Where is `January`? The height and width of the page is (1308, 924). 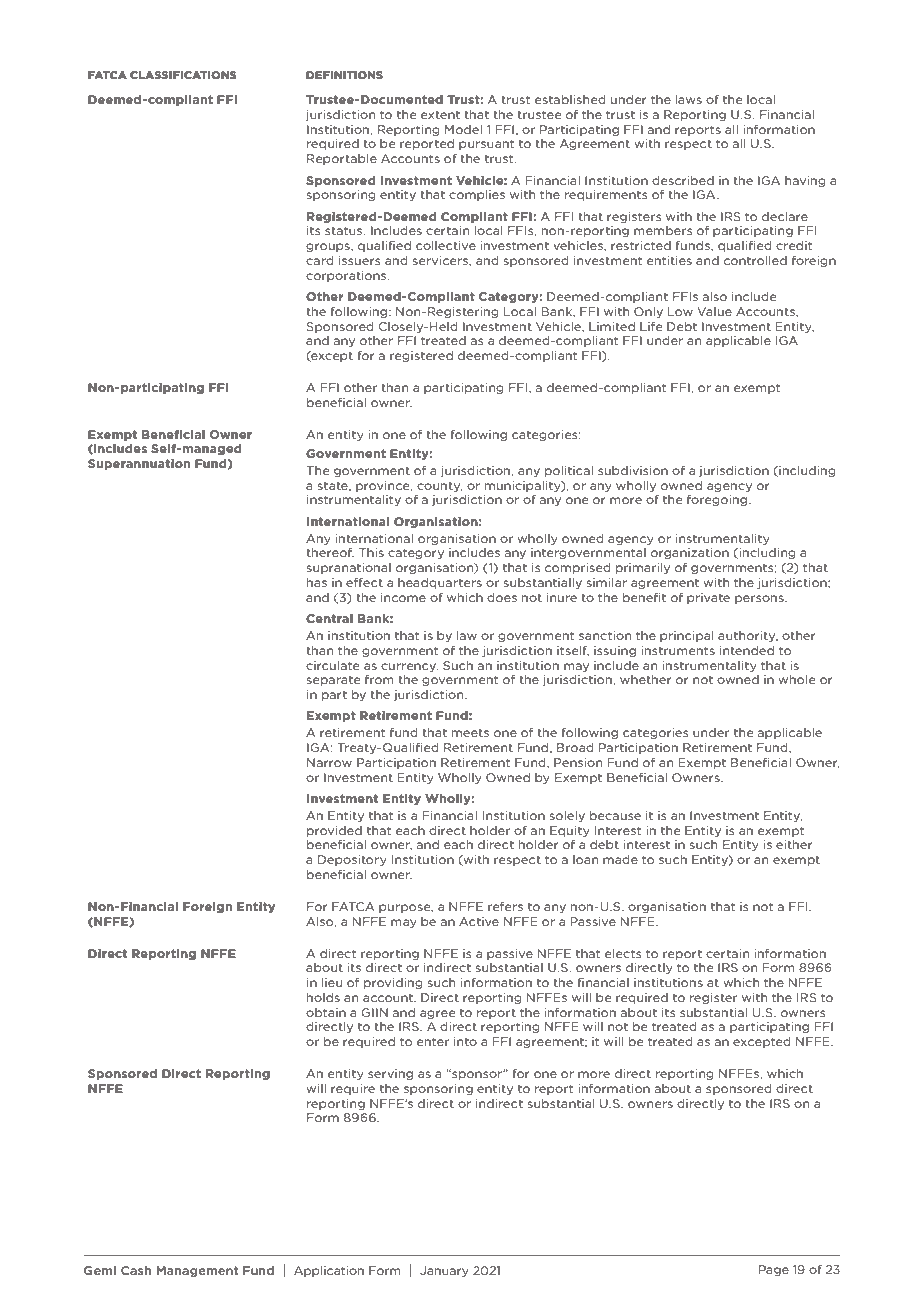
January is located at coordinates (444, 1271).
